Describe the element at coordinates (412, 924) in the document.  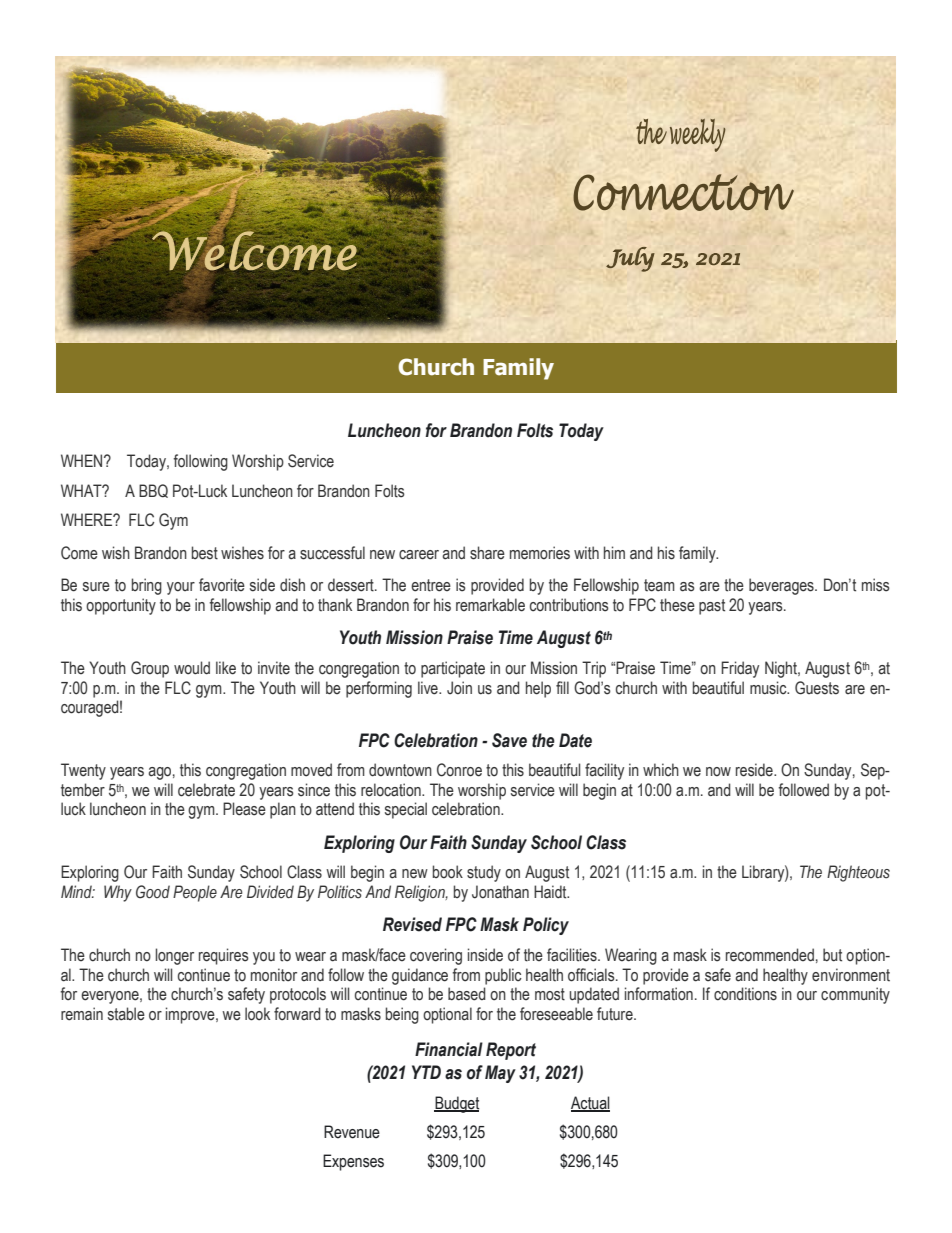
I see `Revised` at that location.
